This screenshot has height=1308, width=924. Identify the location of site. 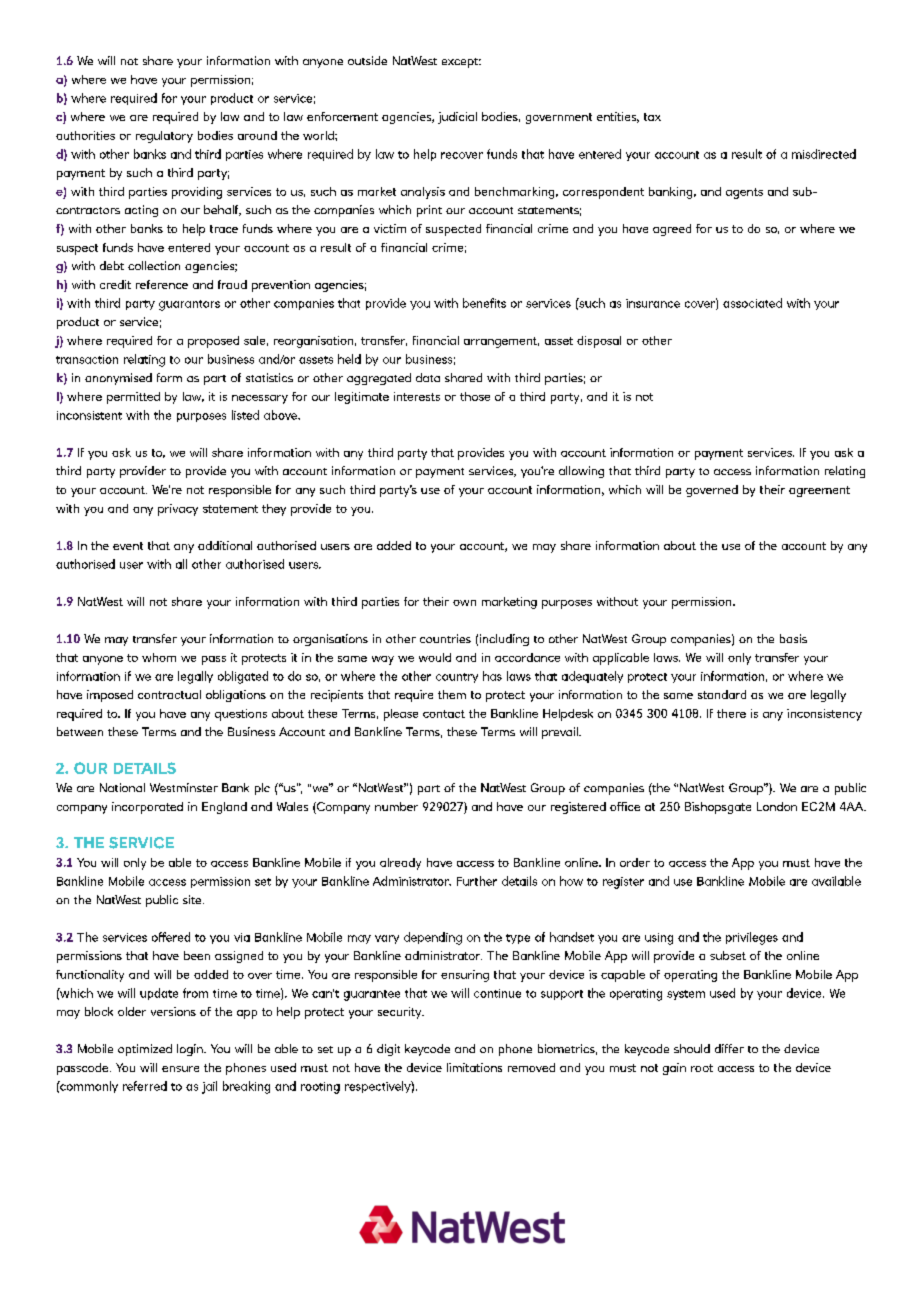
(193, 899).
